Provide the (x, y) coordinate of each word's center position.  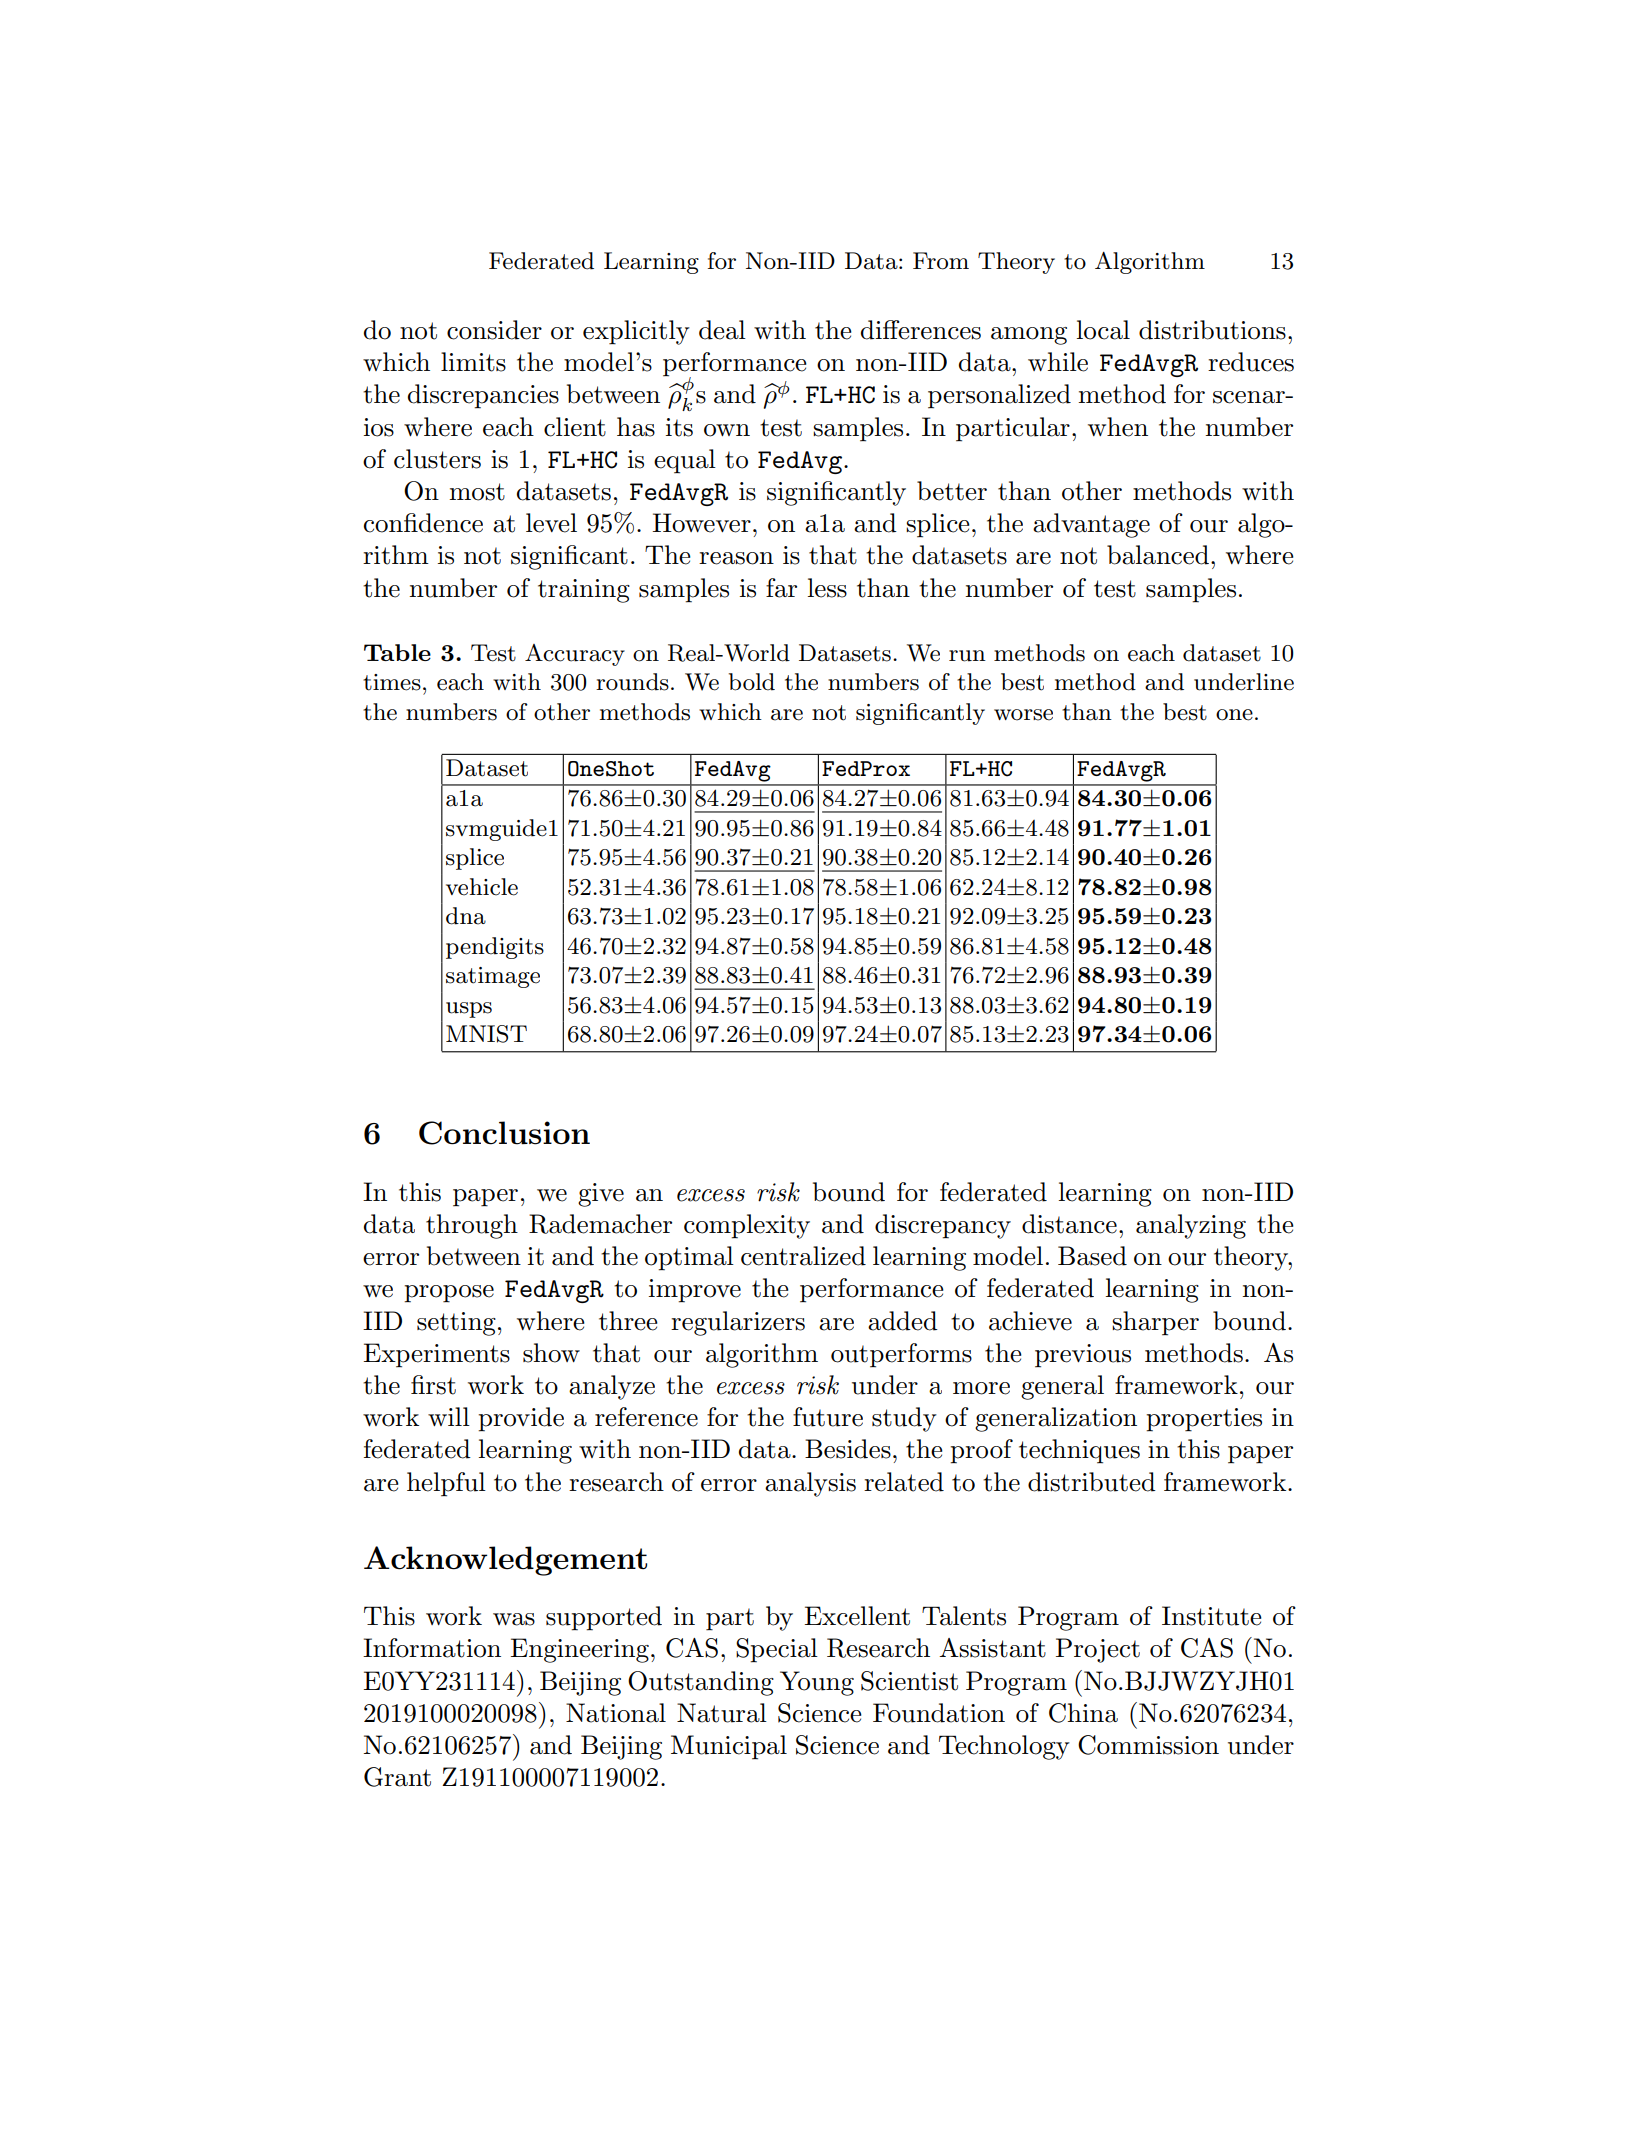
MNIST (486, 1034)
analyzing (1191, 1226)
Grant (397, 1777)
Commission (1148, 1745)
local (1103, 330)
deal (722, 330)
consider (494, 330)
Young (817, 1683)
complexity (747, 1226)
